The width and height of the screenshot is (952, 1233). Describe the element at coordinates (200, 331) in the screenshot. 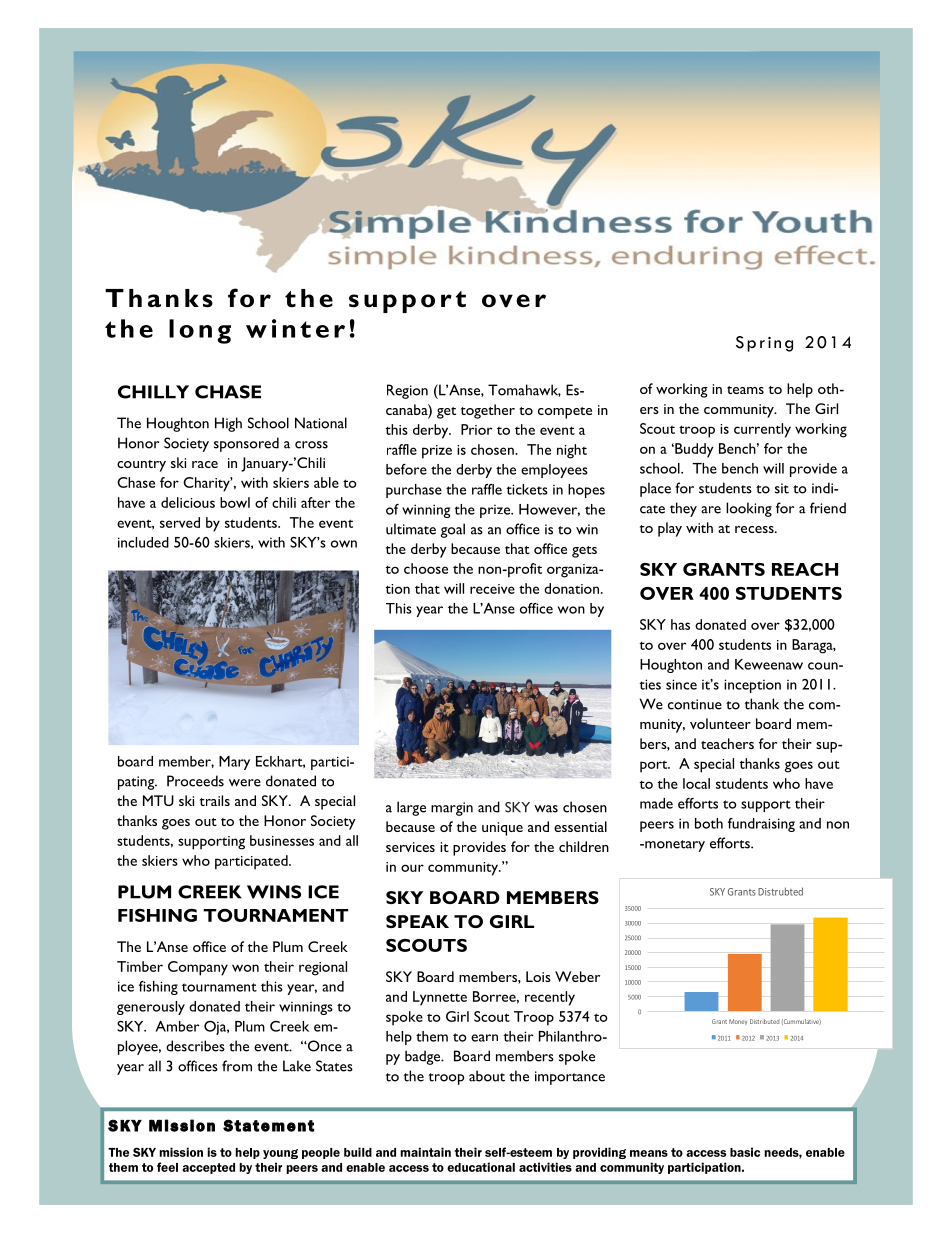

I see `long` at that location.
